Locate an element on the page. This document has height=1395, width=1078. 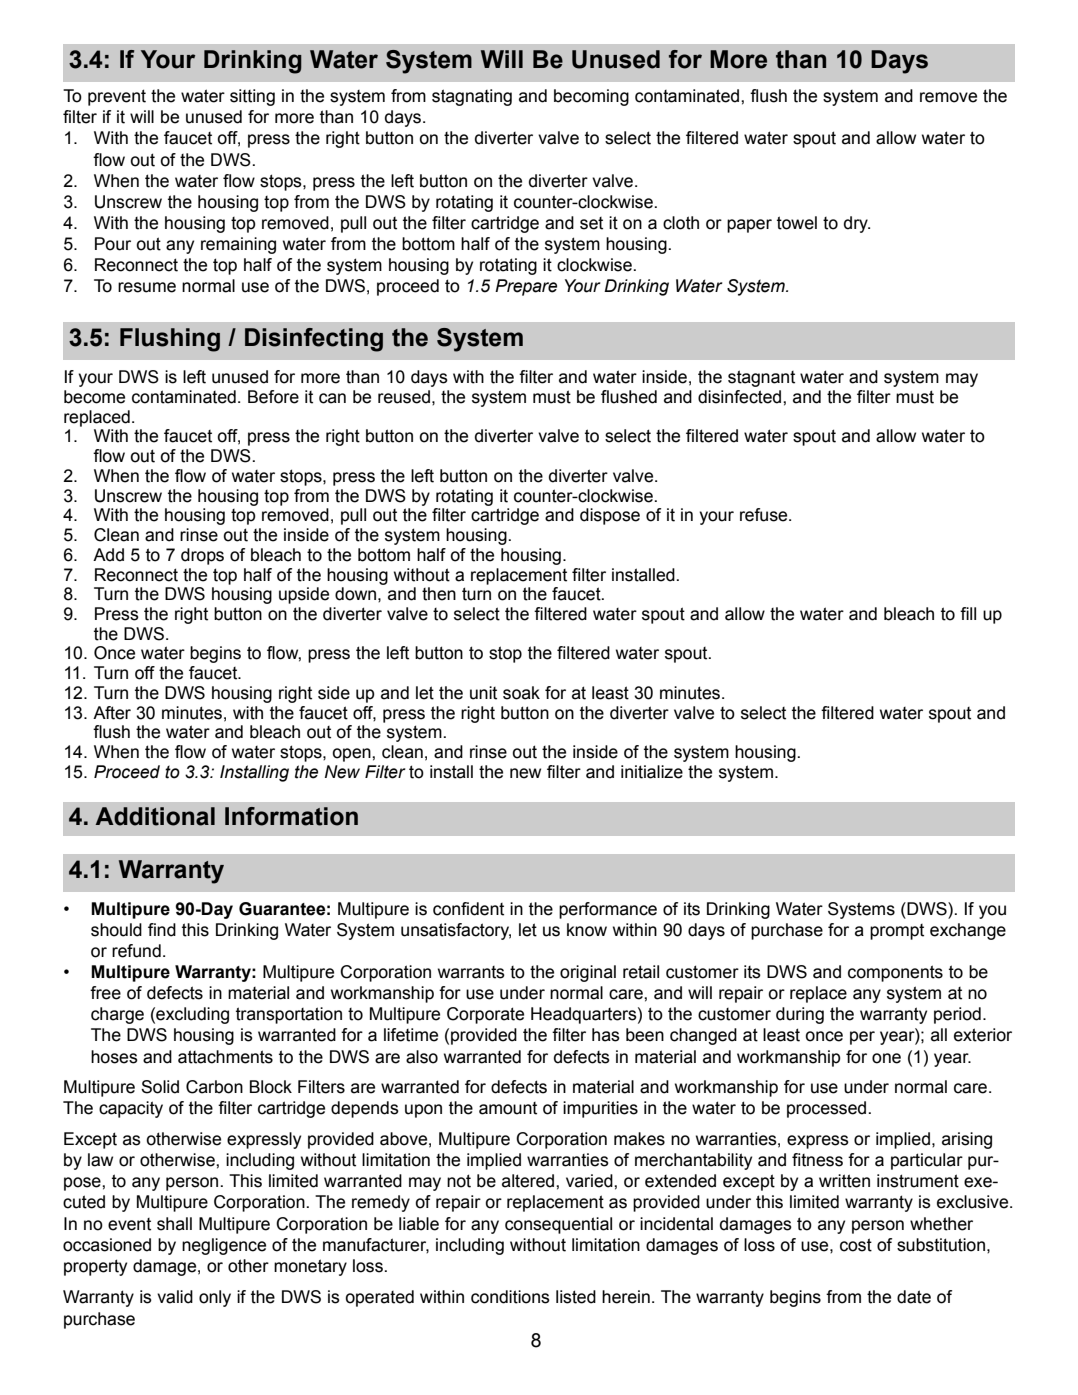
dry is located at coordinates (857, 224).
